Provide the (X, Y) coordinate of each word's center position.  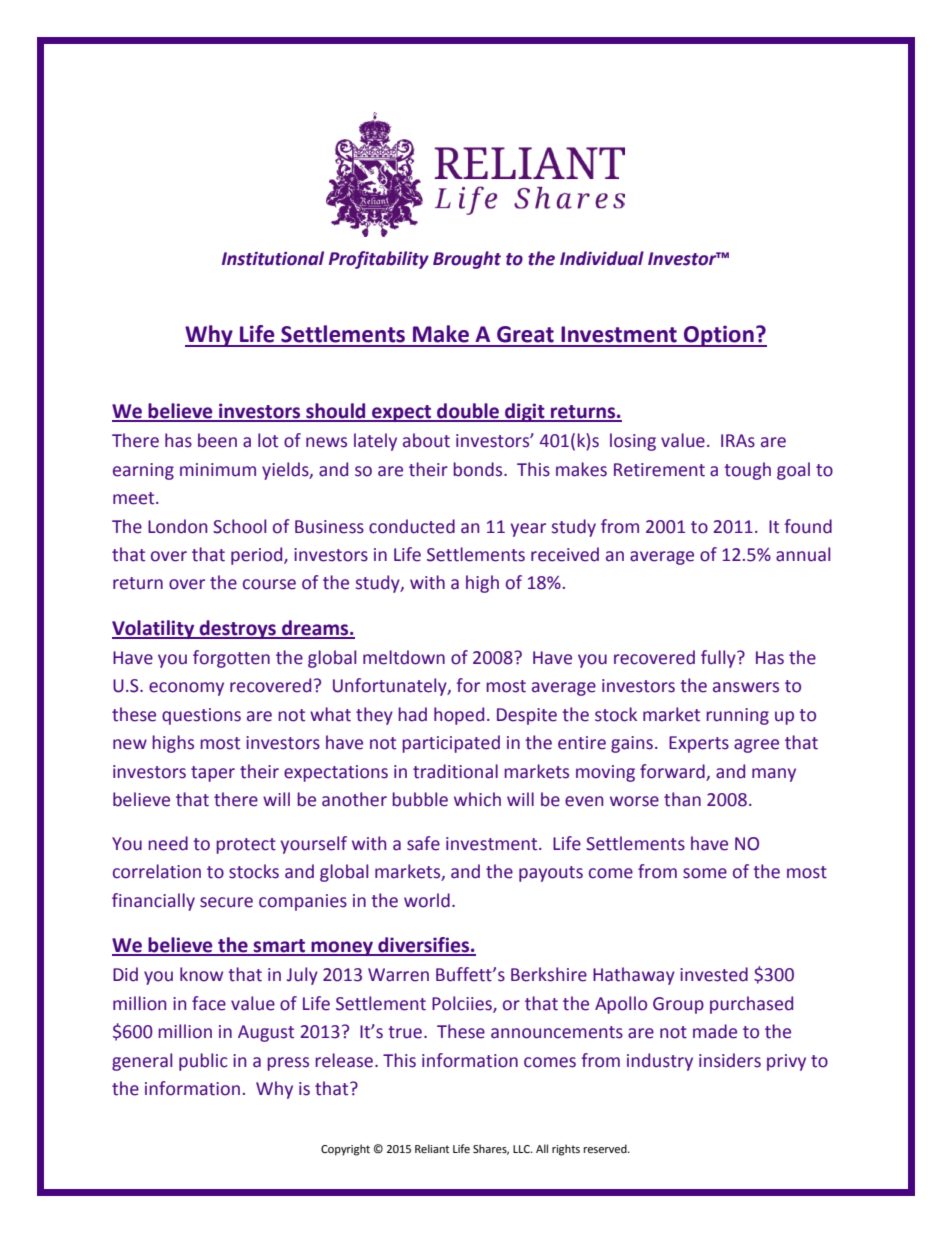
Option (719, 336)
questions (201, 716)
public (203, 1062)
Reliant (432, 1149)
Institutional (273, 258)
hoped (459, 716)
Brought (467, 260)
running (737, 716)
